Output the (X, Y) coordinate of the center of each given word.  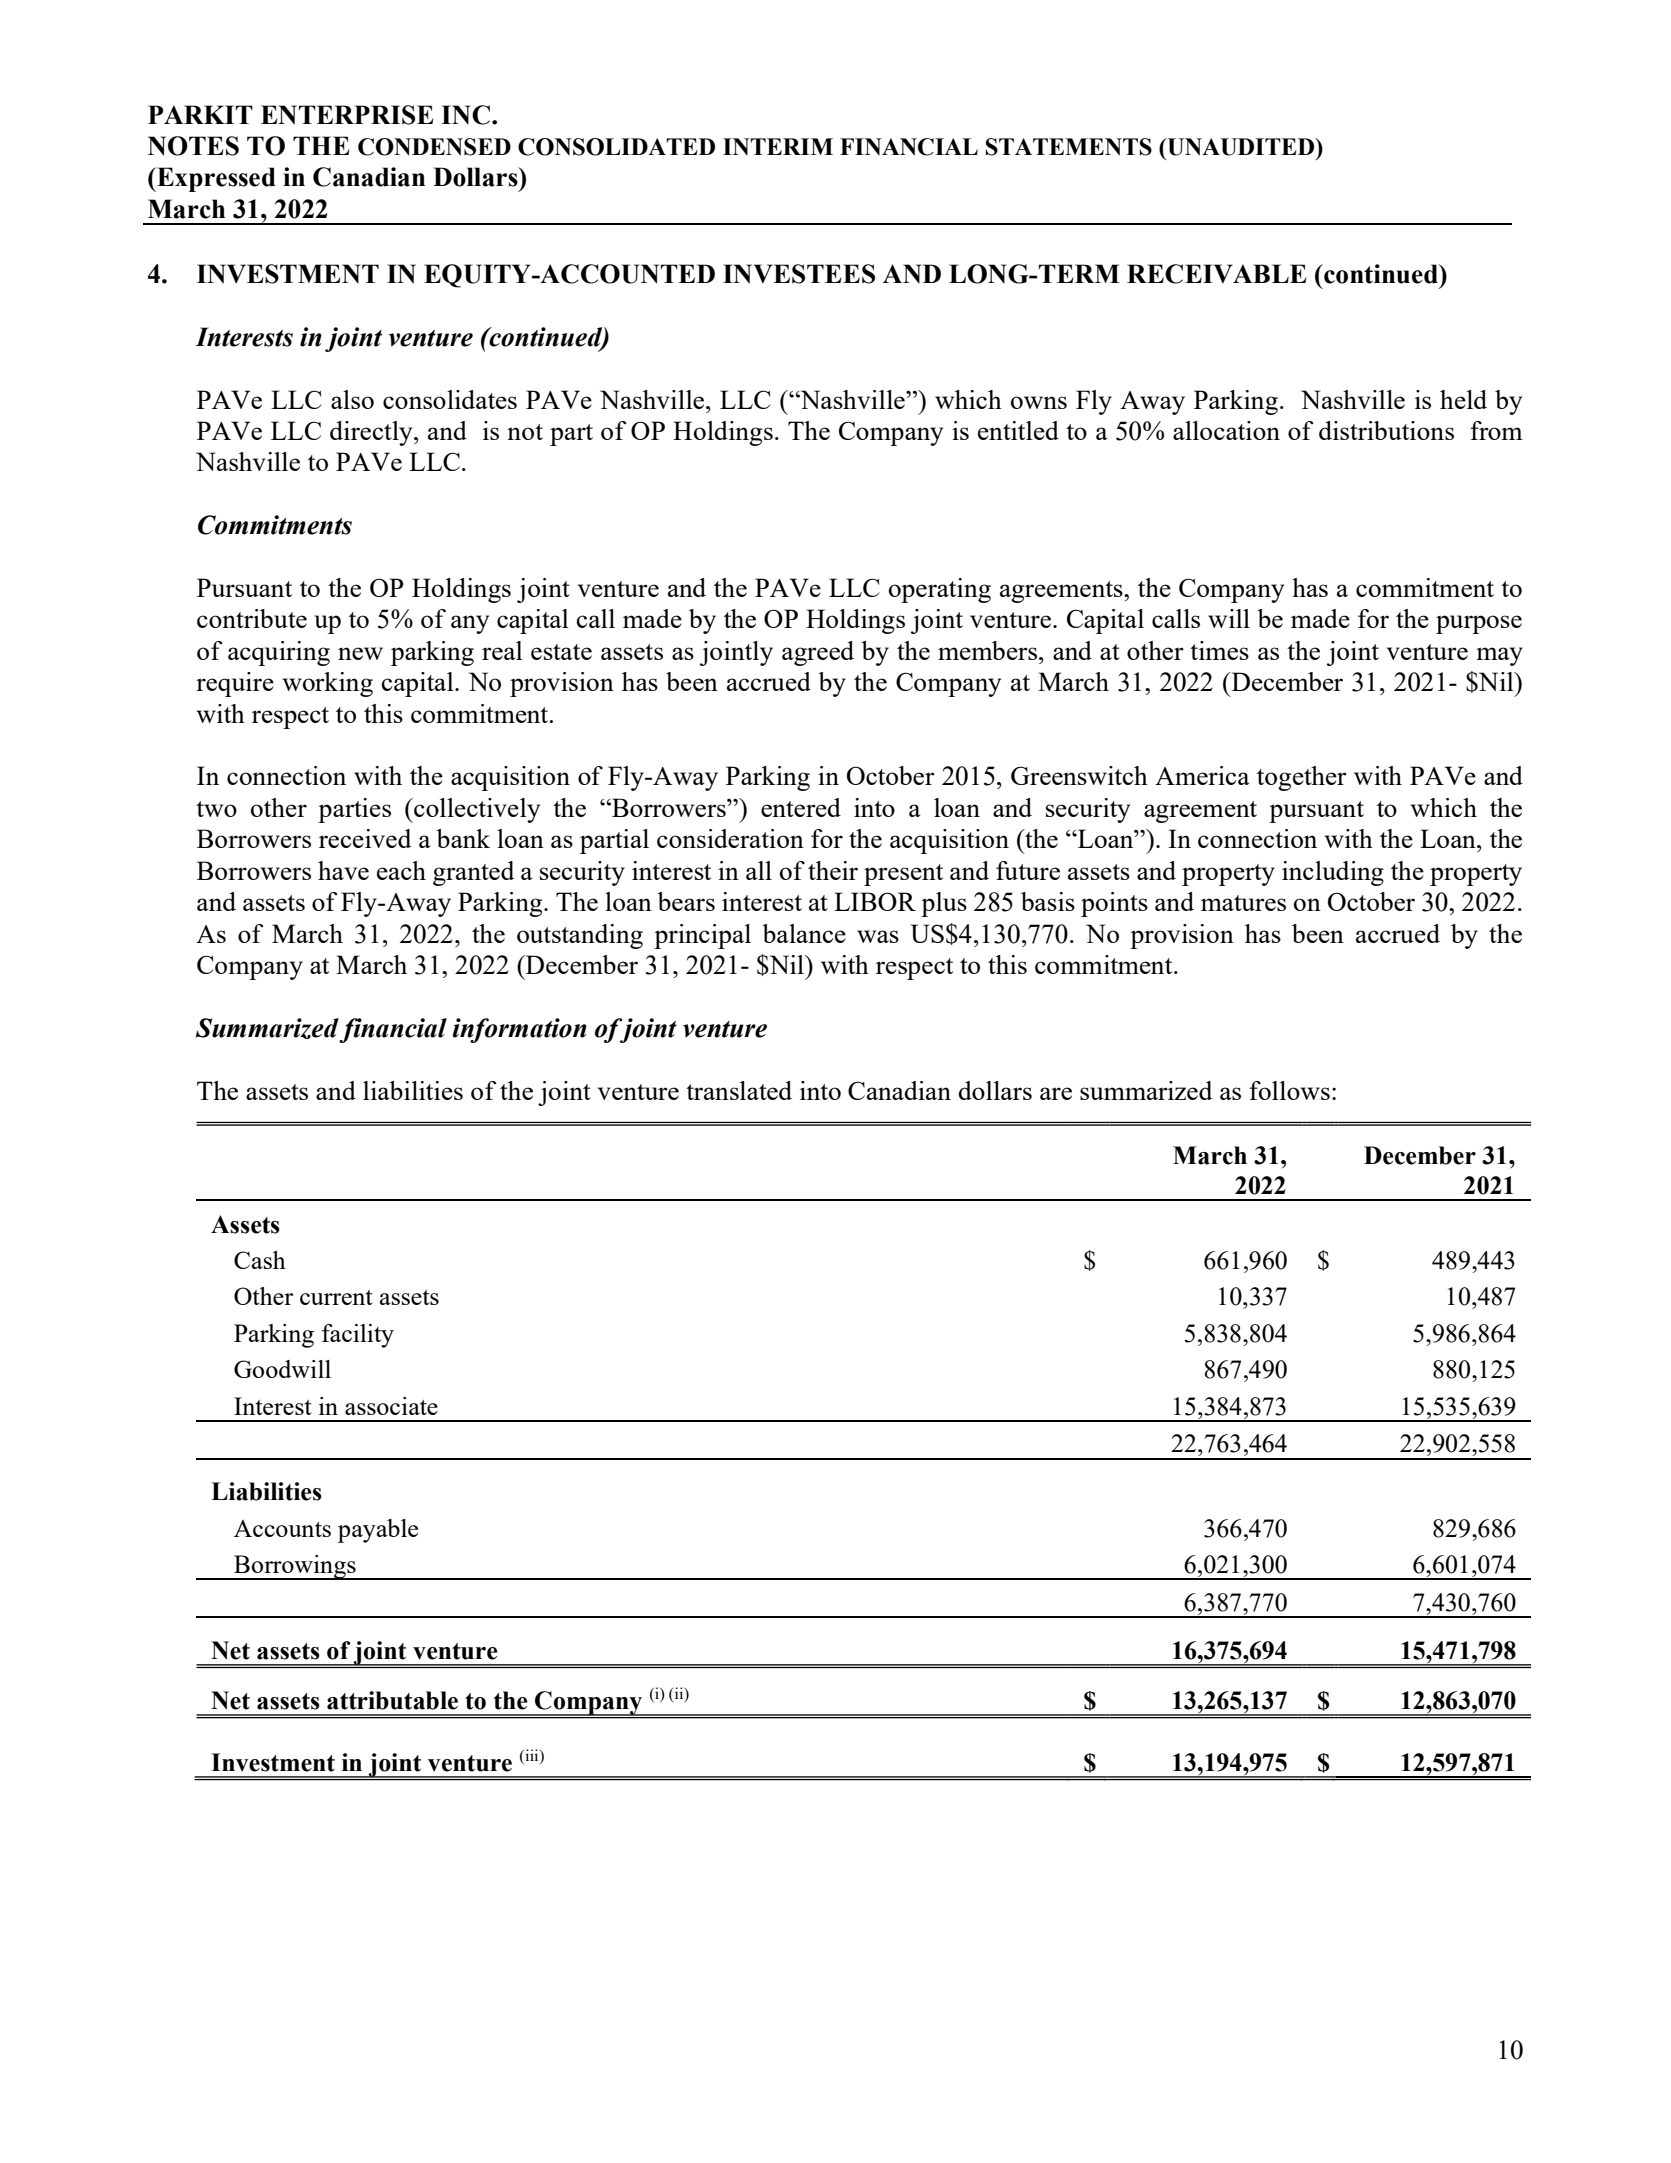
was (878, 936)
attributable (392, 1700)
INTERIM (778, 146)
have (343, 870)
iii (532, 1756)
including (1333, 873)
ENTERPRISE (347, 115)
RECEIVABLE (1216, 274)
